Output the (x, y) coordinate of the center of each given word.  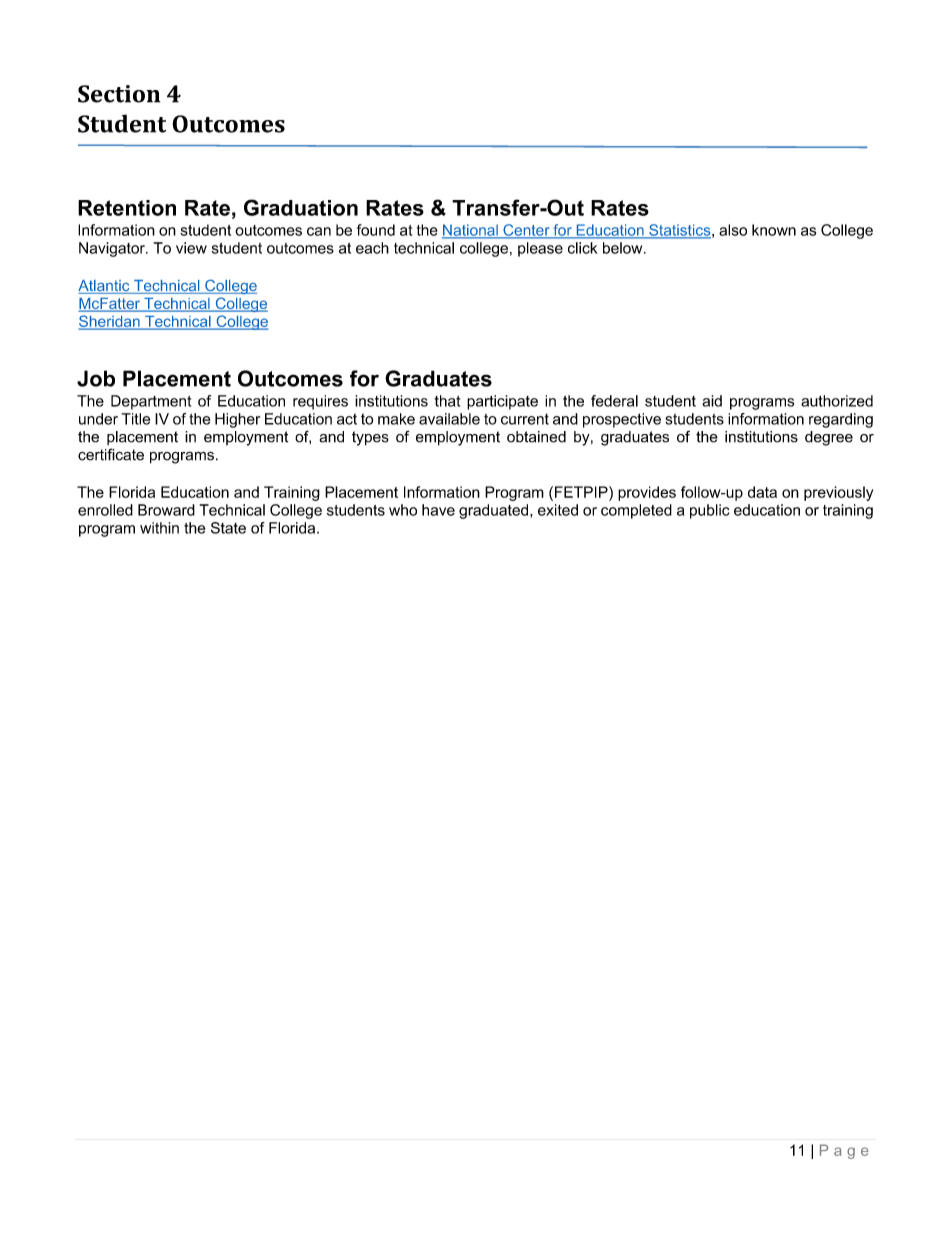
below (624, 248)
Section (119, 94)
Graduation (301, 207)
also (733, 230)
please (540, 249)
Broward (166, 510)
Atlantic (105, 287)
